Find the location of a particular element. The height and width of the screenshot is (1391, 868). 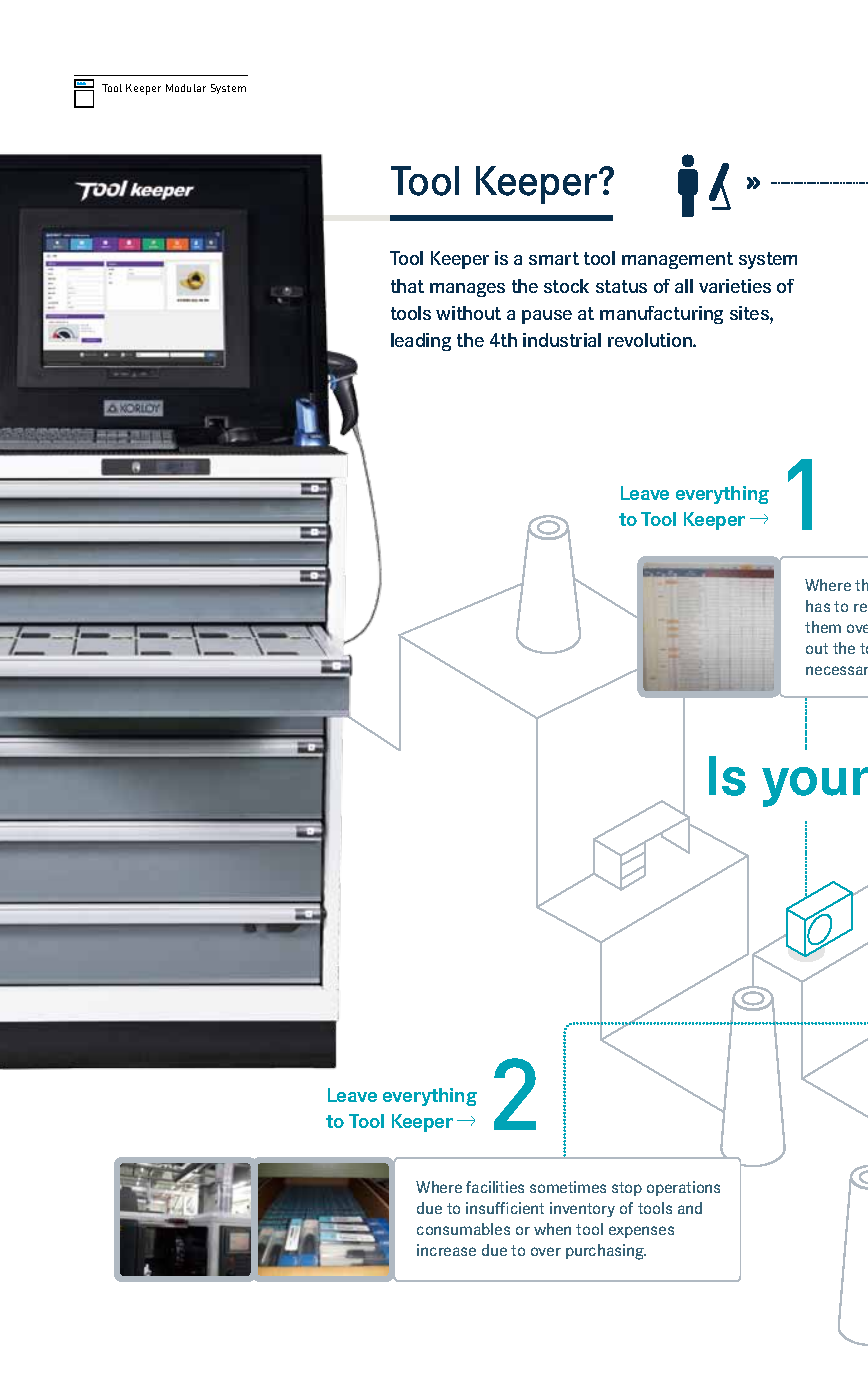

them is located at coordinates (823, 627).
